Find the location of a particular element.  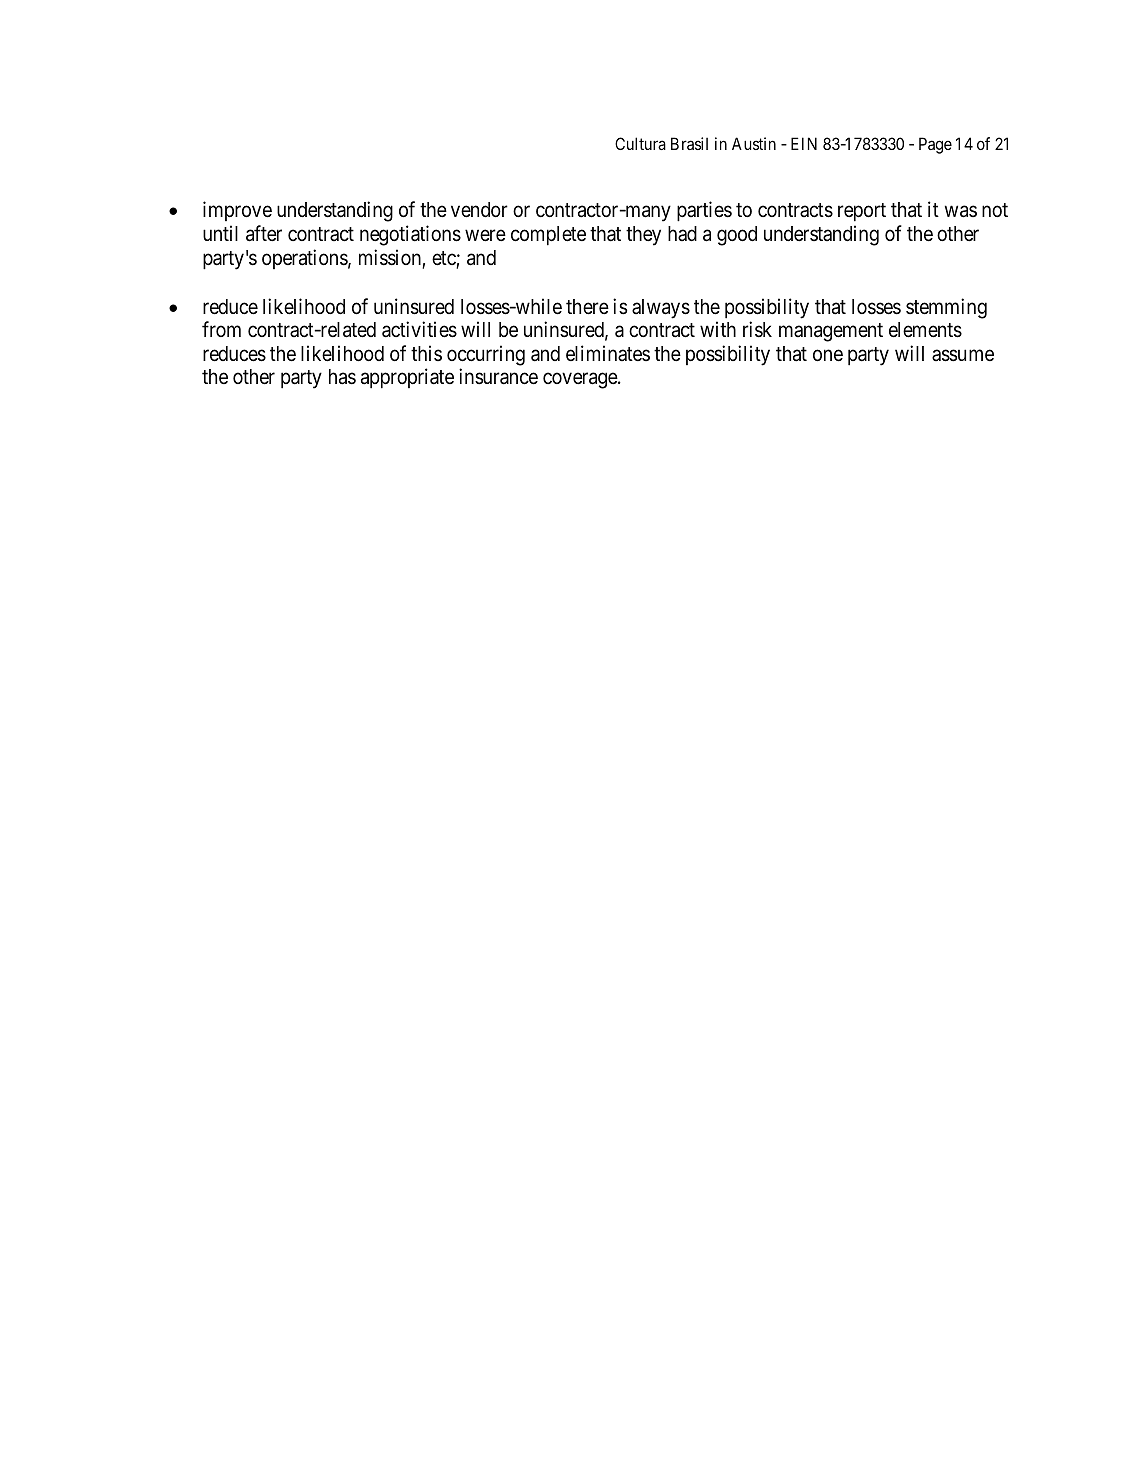

after is located at coordinates (264, 233).
